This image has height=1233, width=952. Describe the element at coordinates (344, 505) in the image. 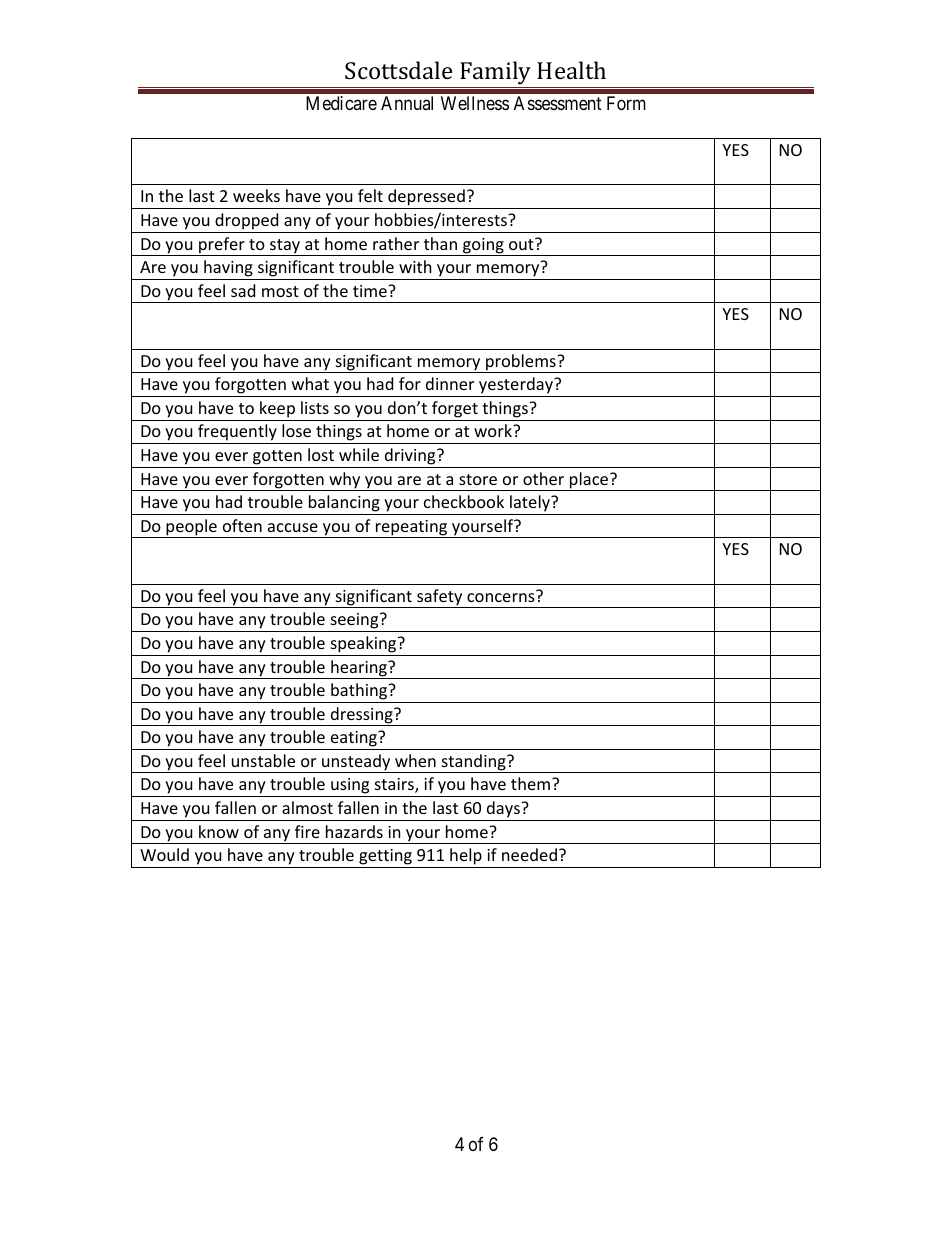

I see `balancing` at that location.
